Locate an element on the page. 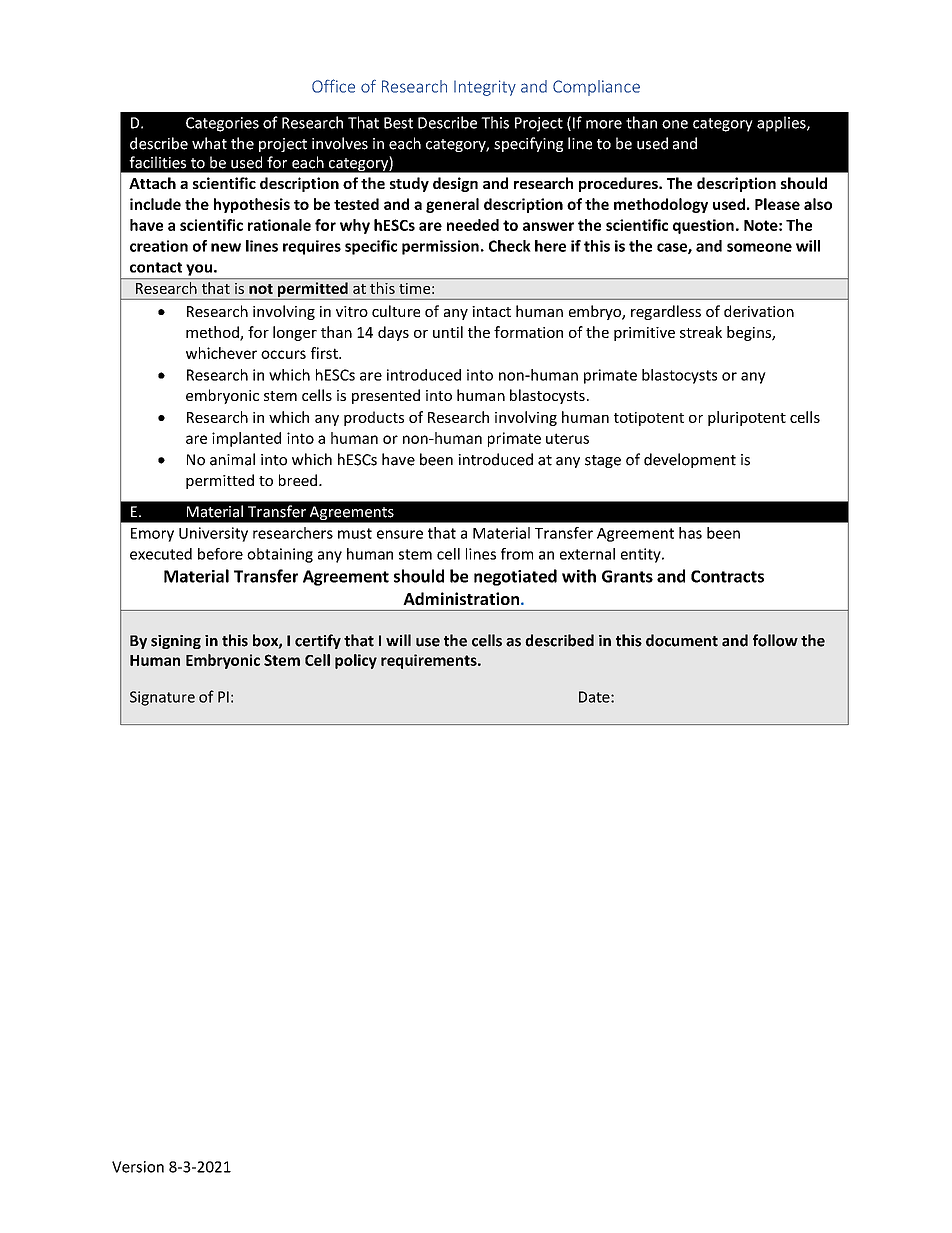 This page has width=952, height=1233. development is located at coordinates (690, 460).
